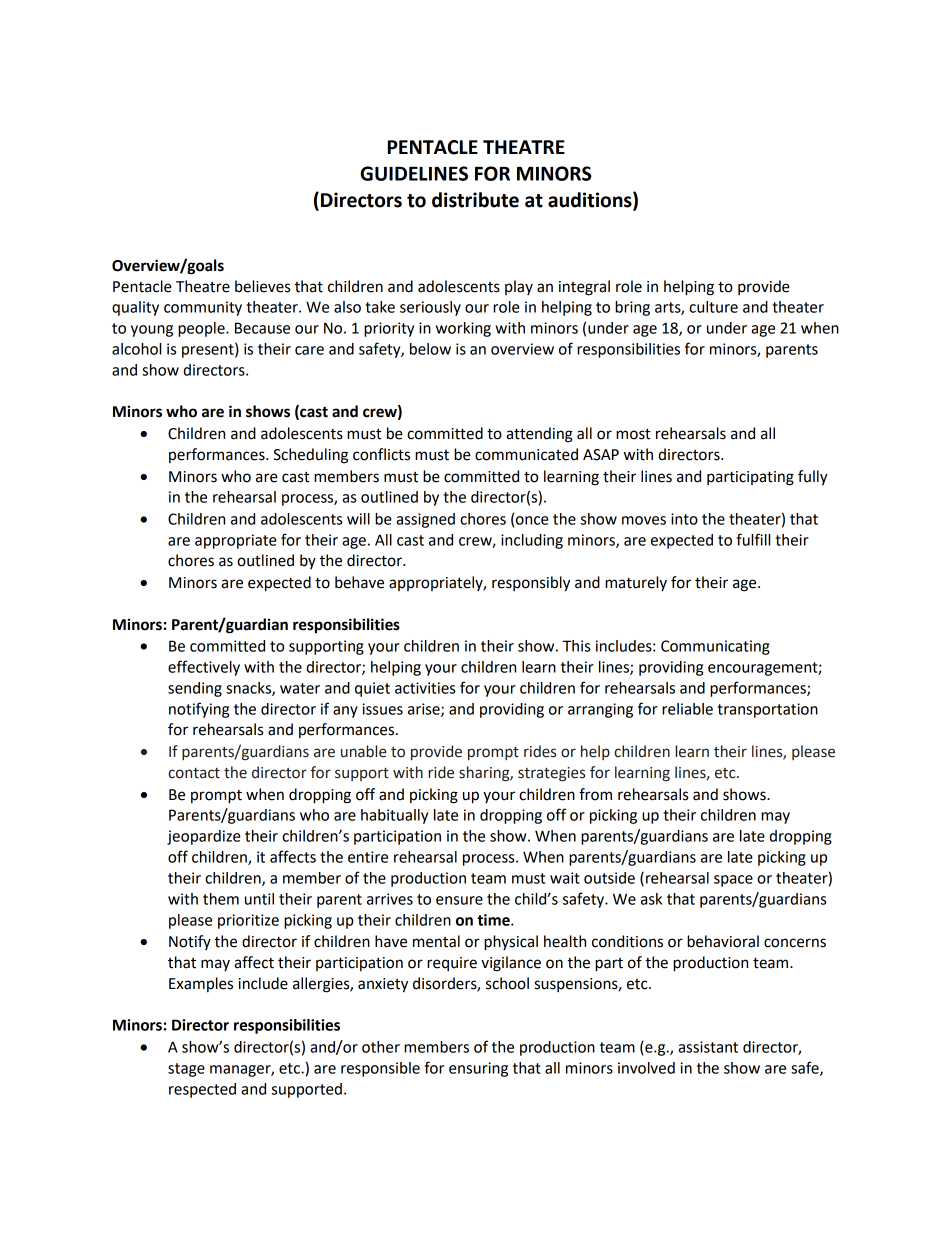 The width and height of the screenshot is (952, 1233). I want to click on effectively, so click(204, 668).
